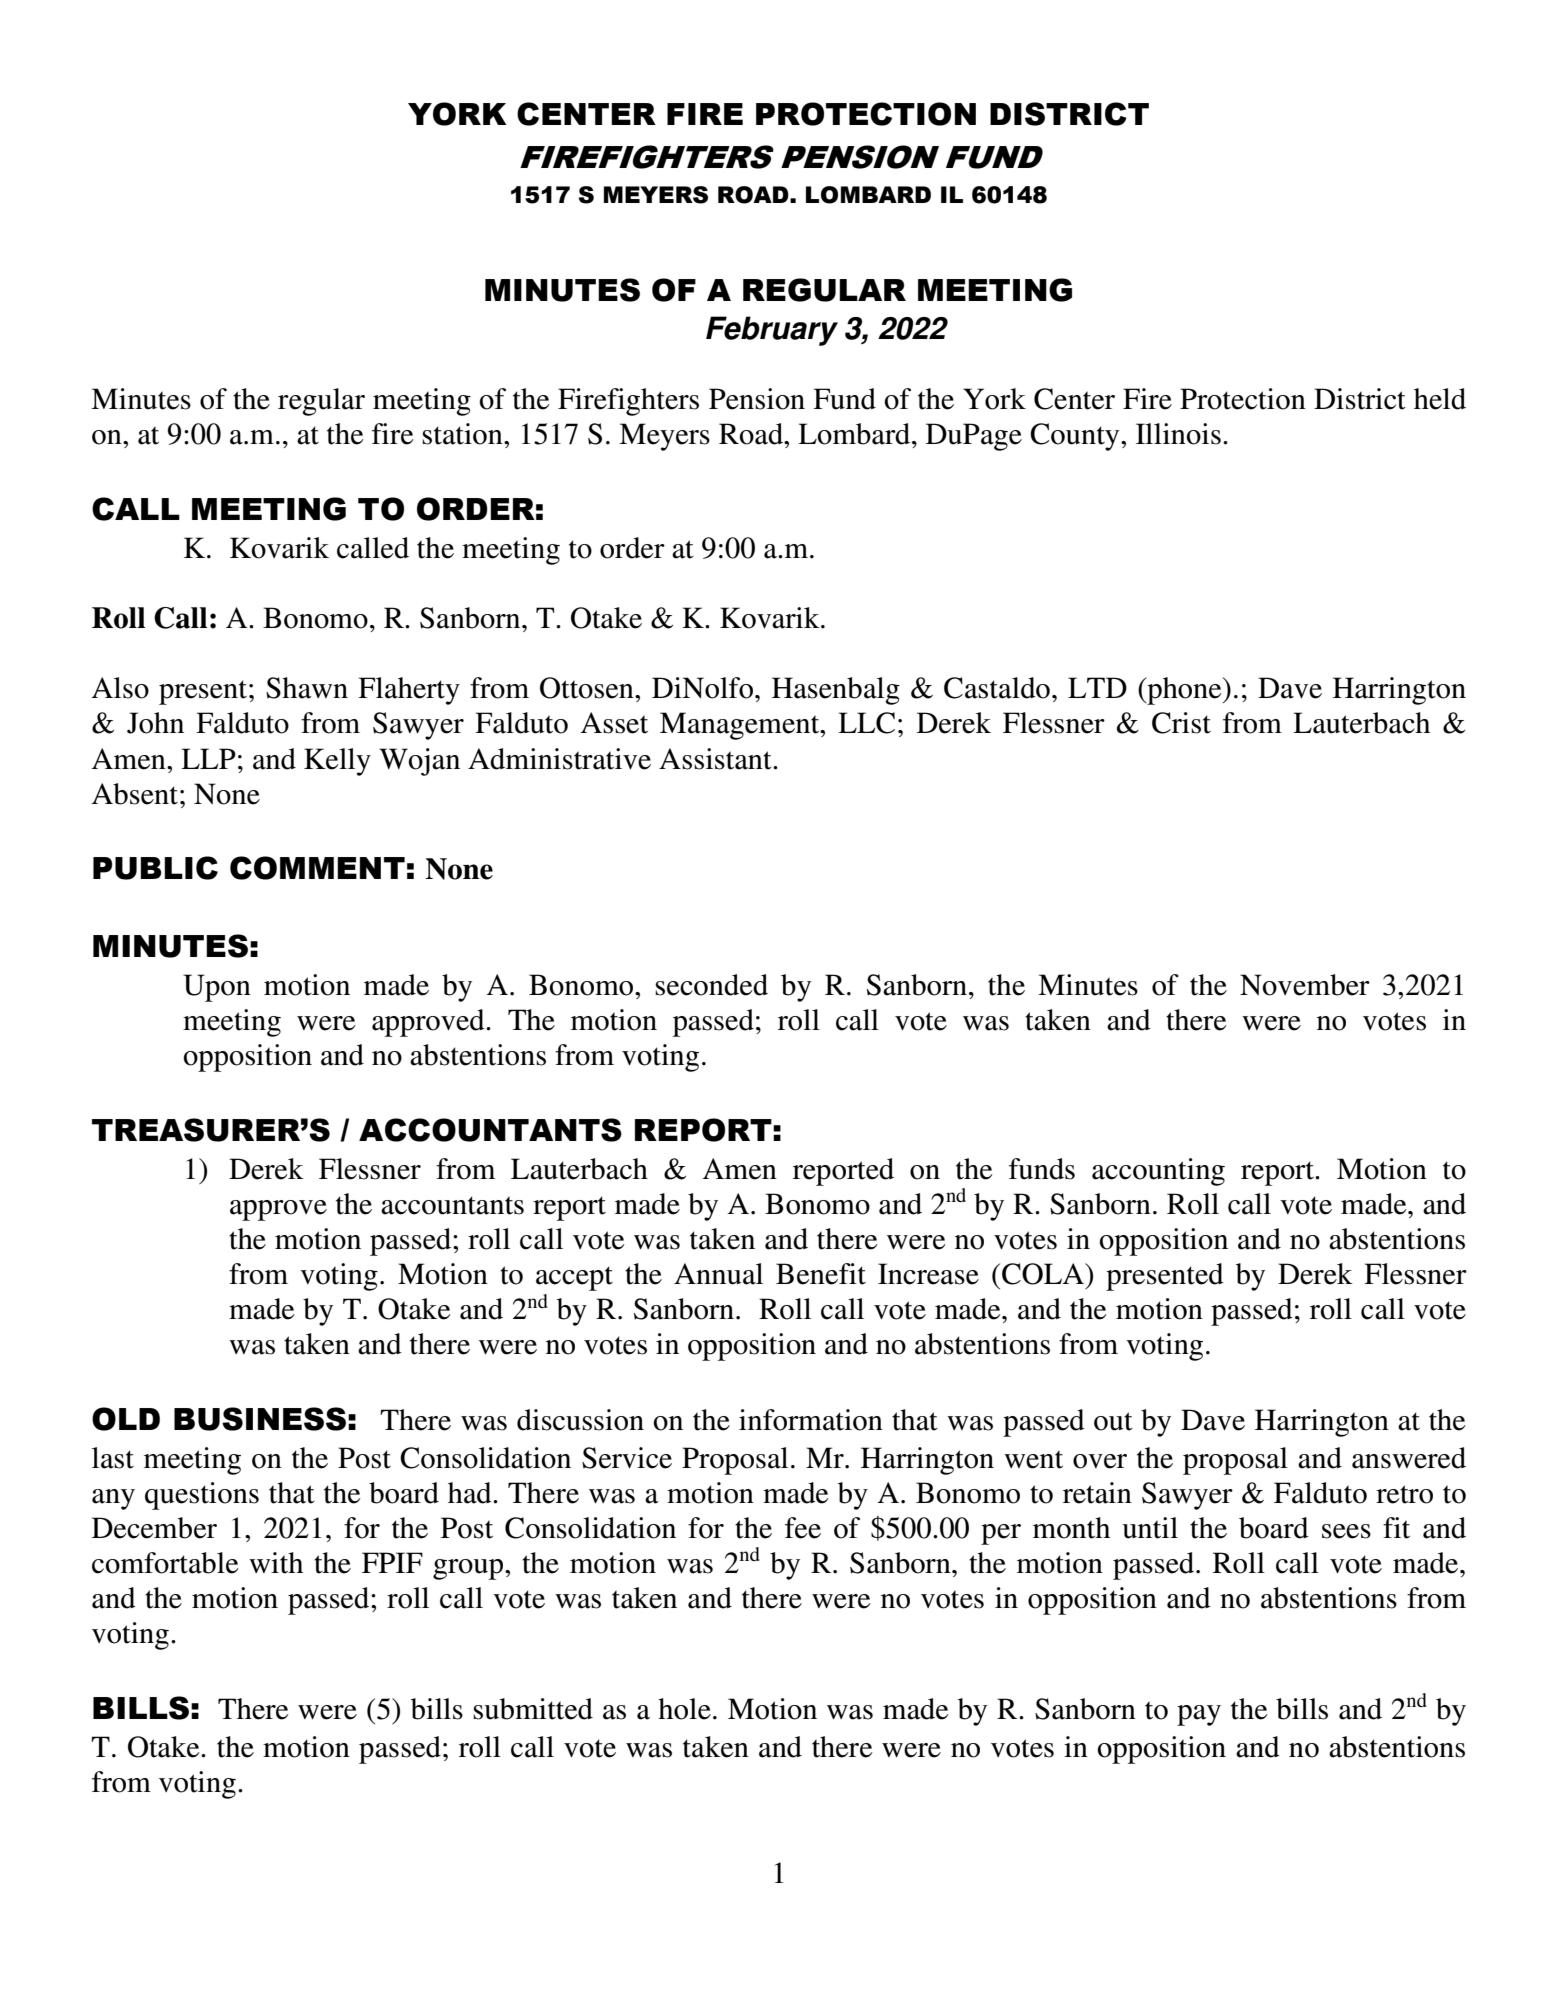  I want to click on seconded, so click(711, 985).
